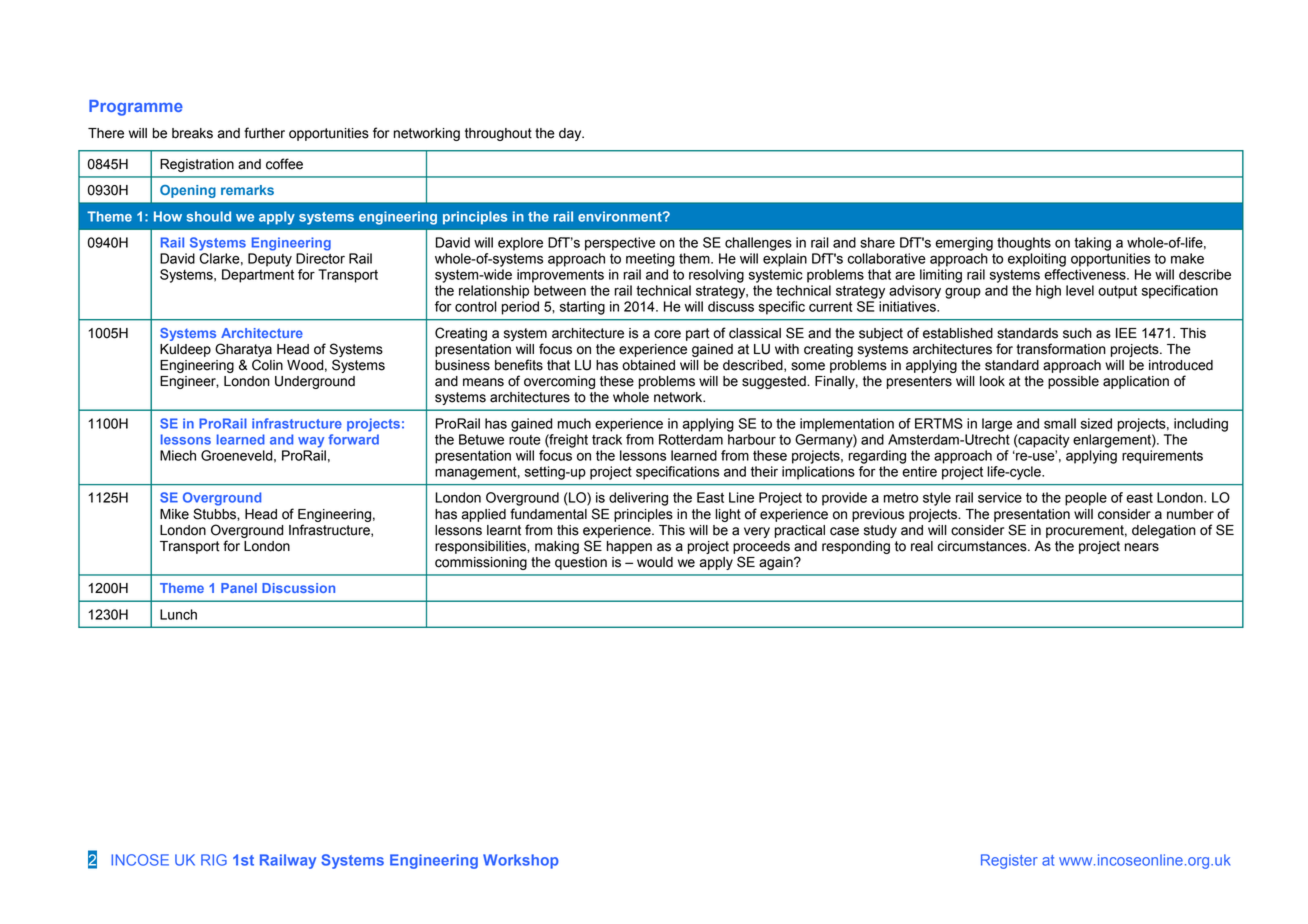  What do you see at coordinates (214, 860) in the screenshot?
I see `RIG` at bounding box center [214, 860].
